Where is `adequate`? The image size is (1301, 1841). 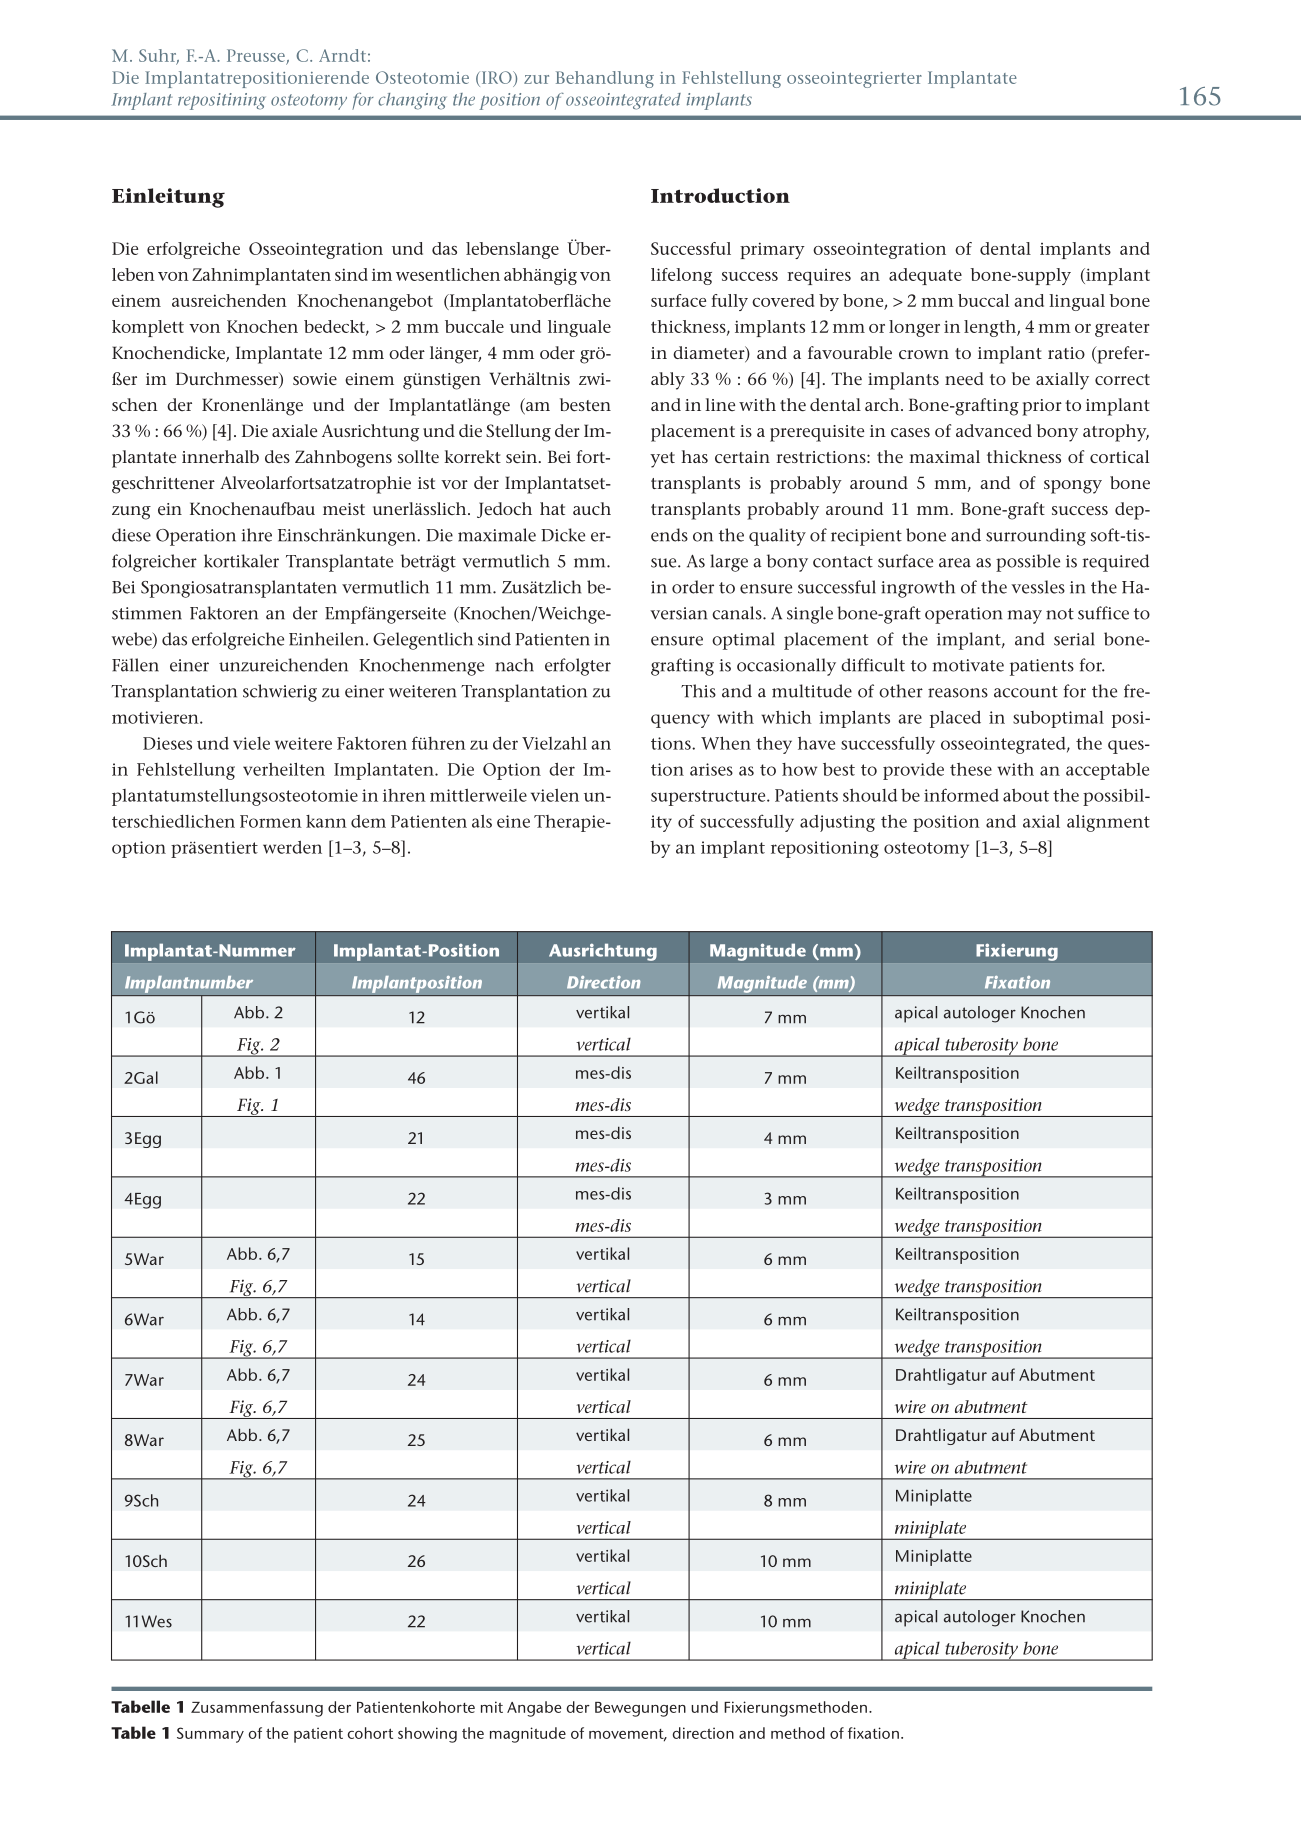 adequate is located at coordinates (925, 276).
